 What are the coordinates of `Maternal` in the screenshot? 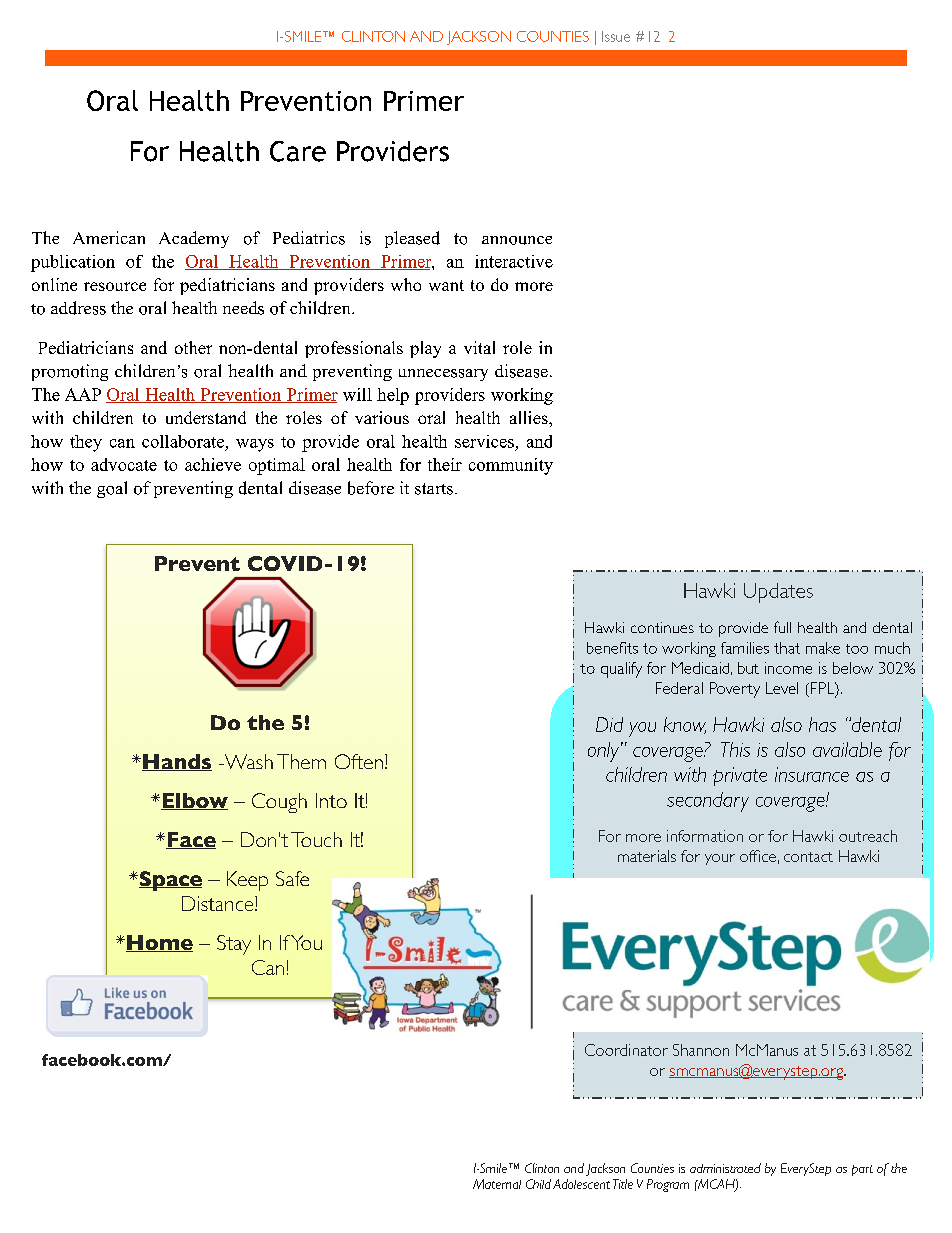 It's located at (497, 1184).
